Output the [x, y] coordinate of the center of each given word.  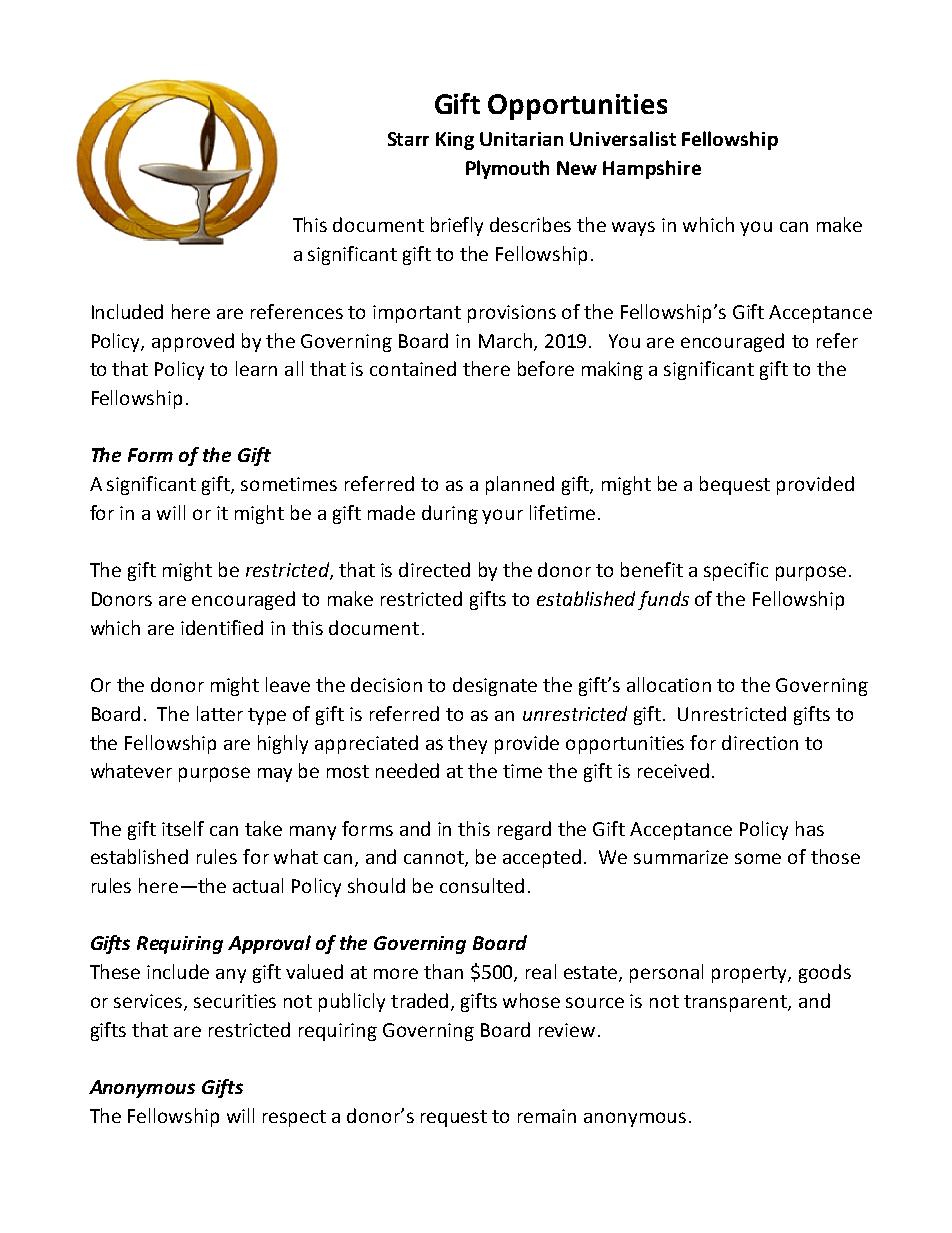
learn [256, 368]
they [467, 744]
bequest [735, 485]
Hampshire [652, 169]
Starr [408, 139]
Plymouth [507, 169]
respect [294, 1118]
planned [520, 485]
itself [183, 828]
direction [760, 742]
